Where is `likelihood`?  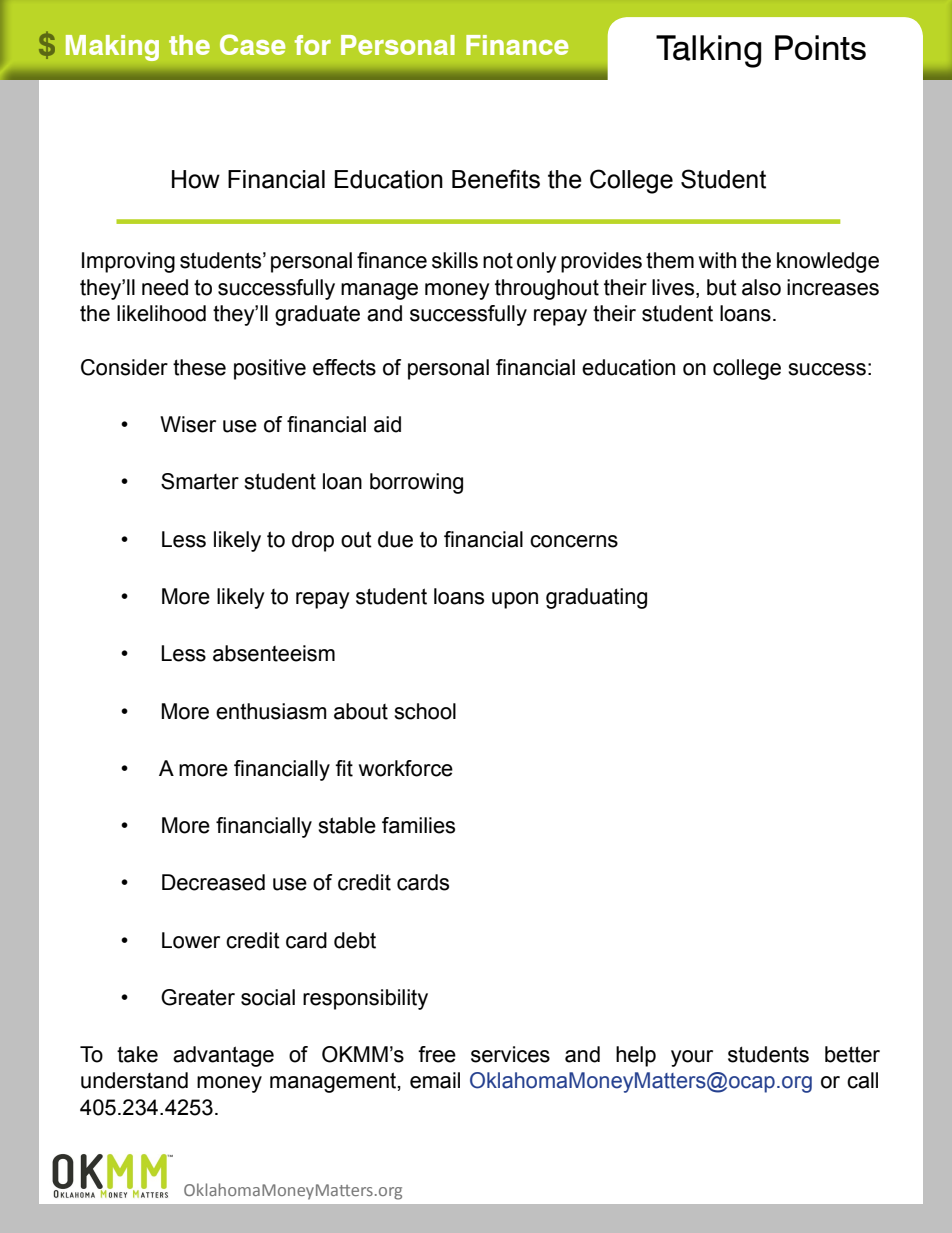 likelihood is located at coordinates (161, 313).
